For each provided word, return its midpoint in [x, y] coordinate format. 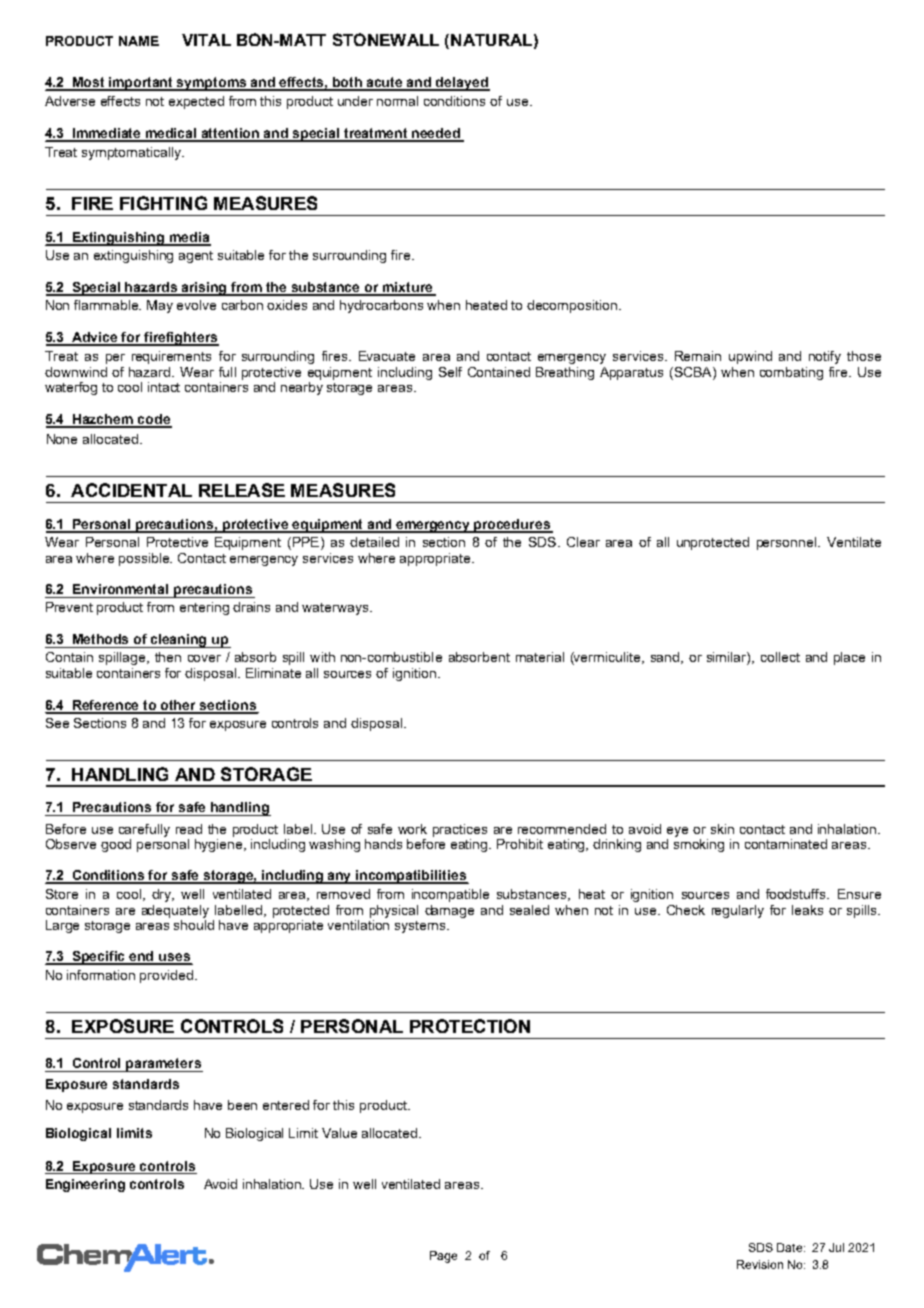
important [142, 84]
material [540, 657]
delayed [462, 84]
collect [780, 657]
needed [437, 134]
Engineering [85, 1185]
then [168, 657]
